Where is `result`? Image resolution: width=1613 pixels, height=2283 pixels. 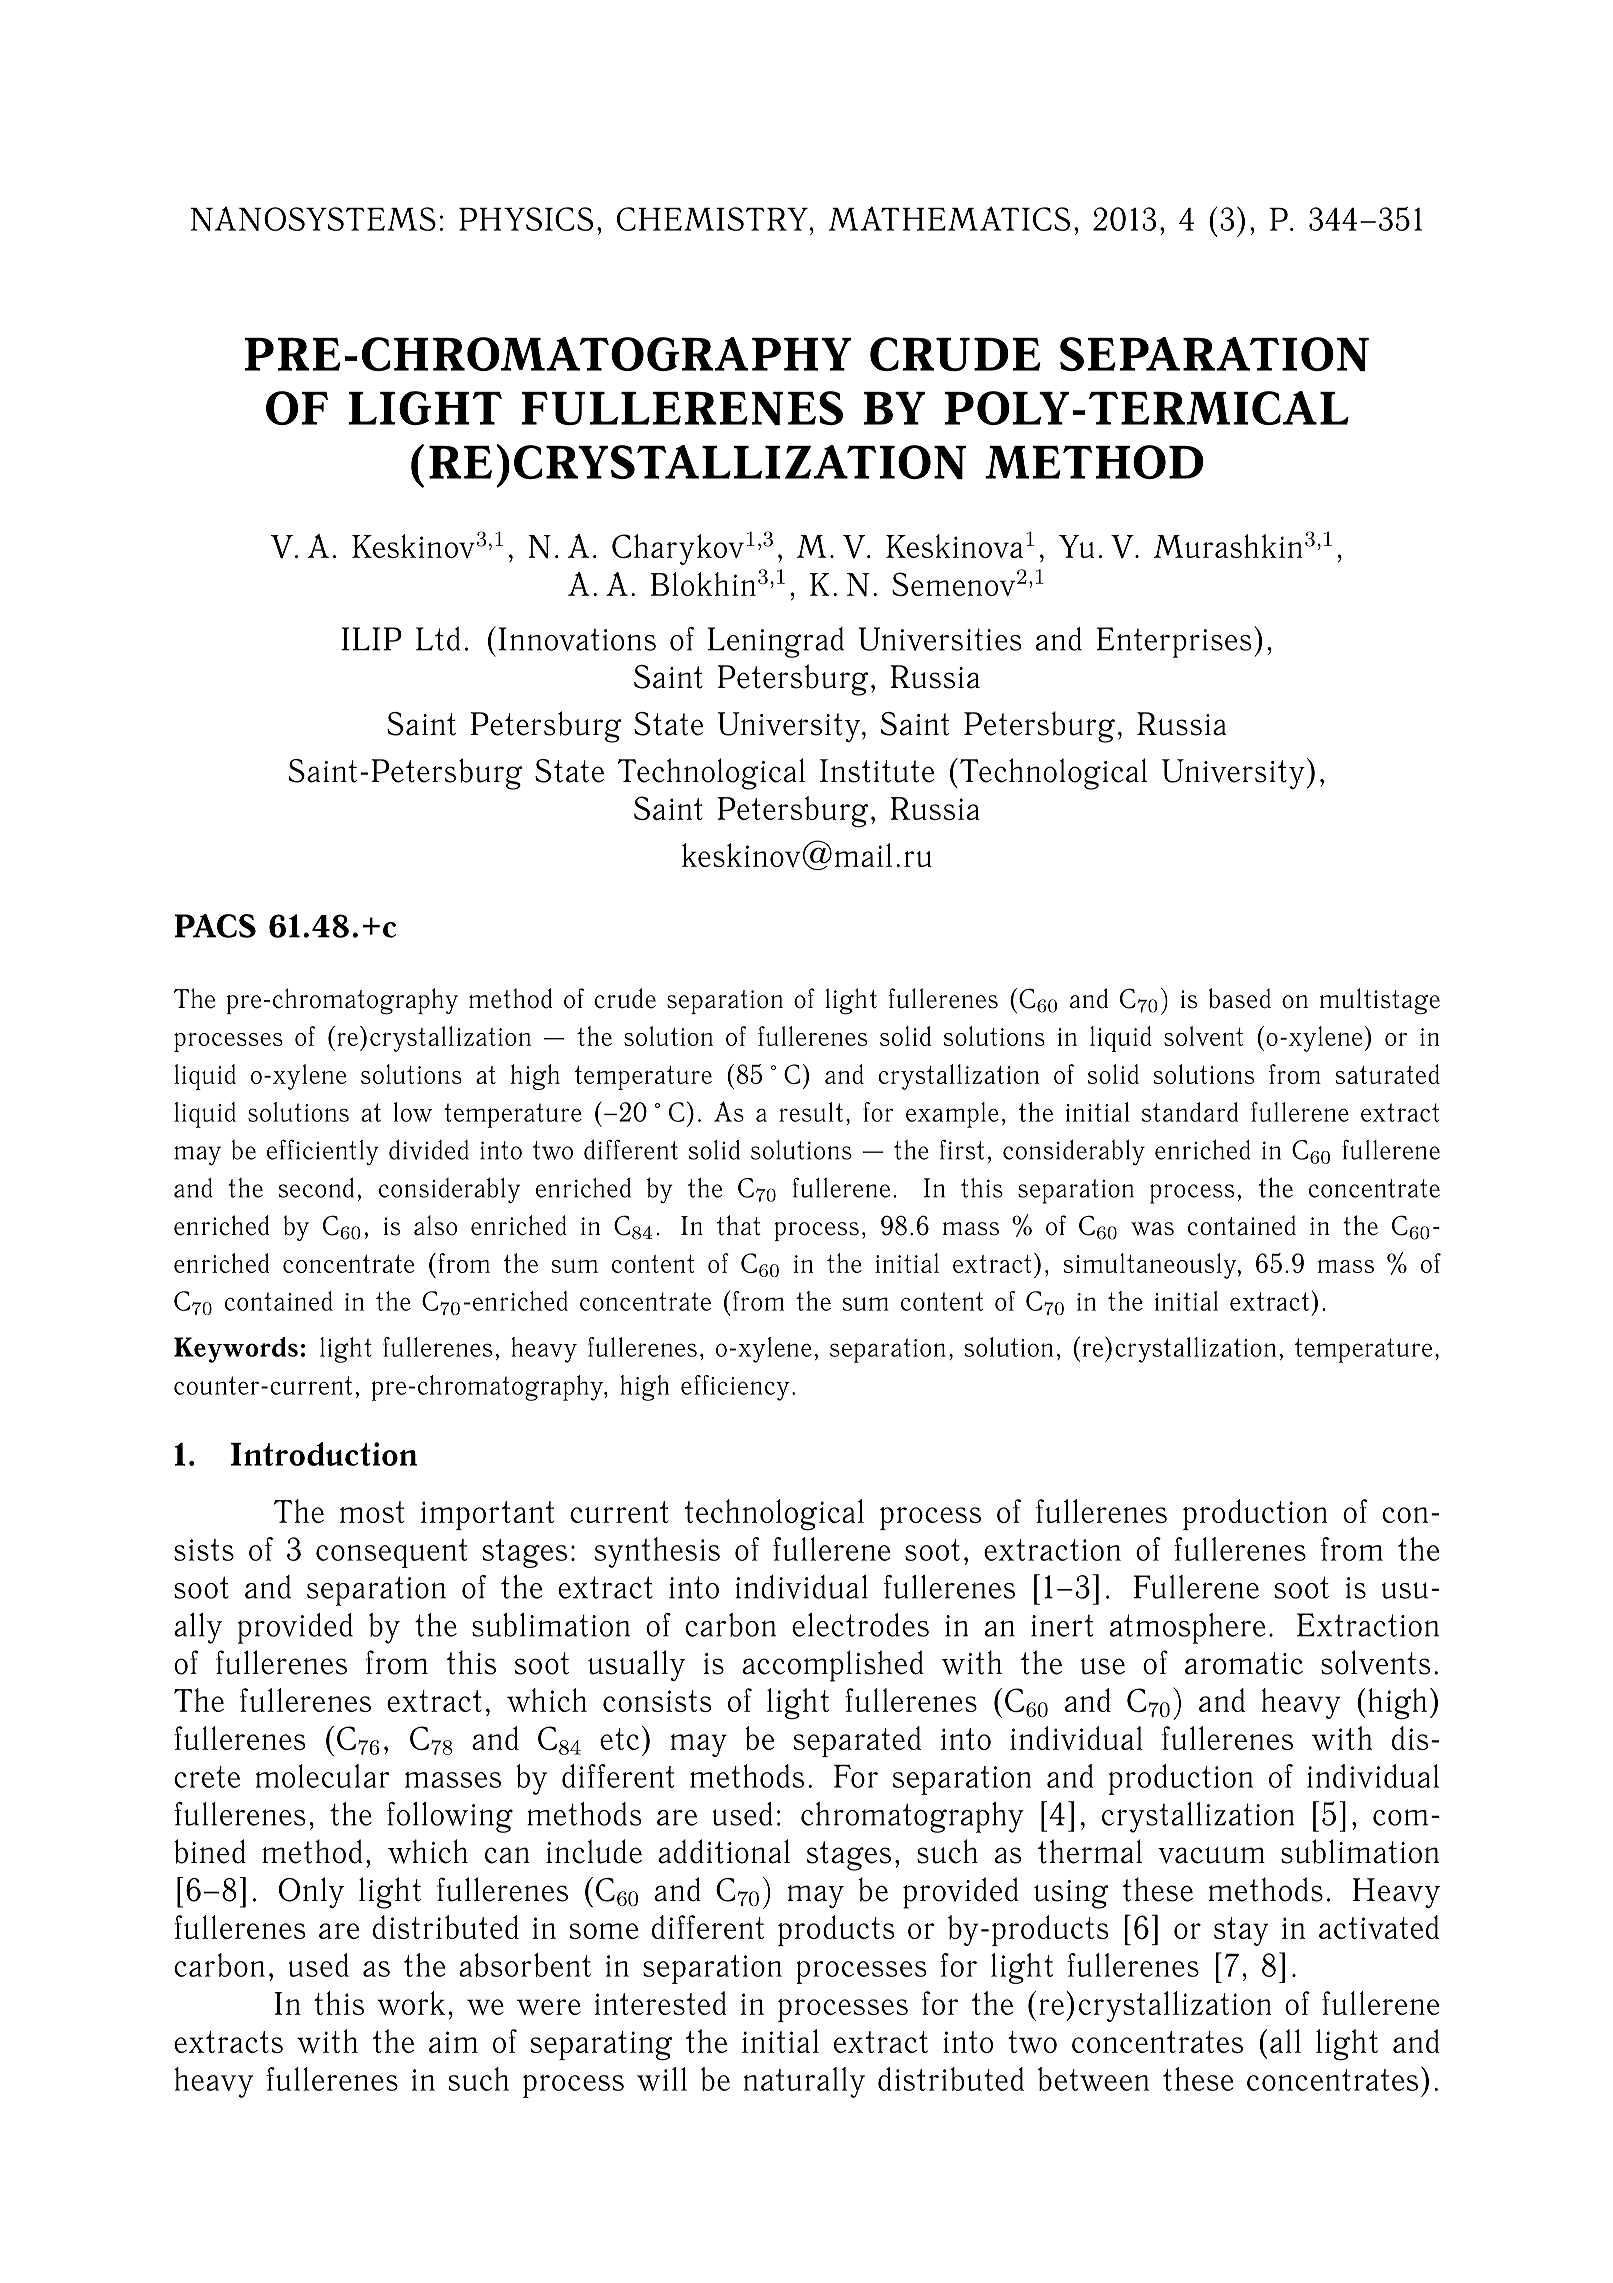
result is located at coordinates (811, 1112).
